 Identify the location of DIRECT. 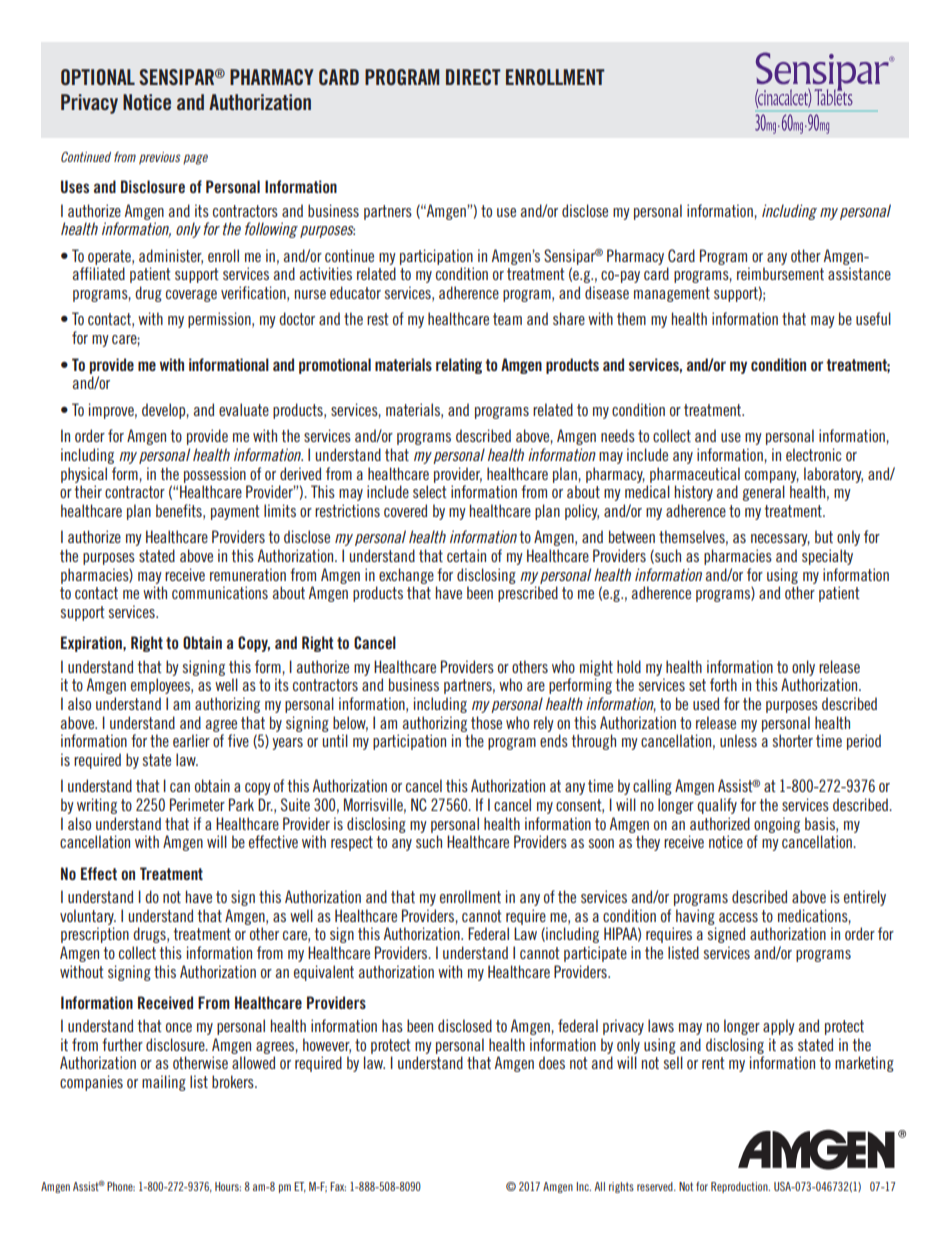
(473, 77).
